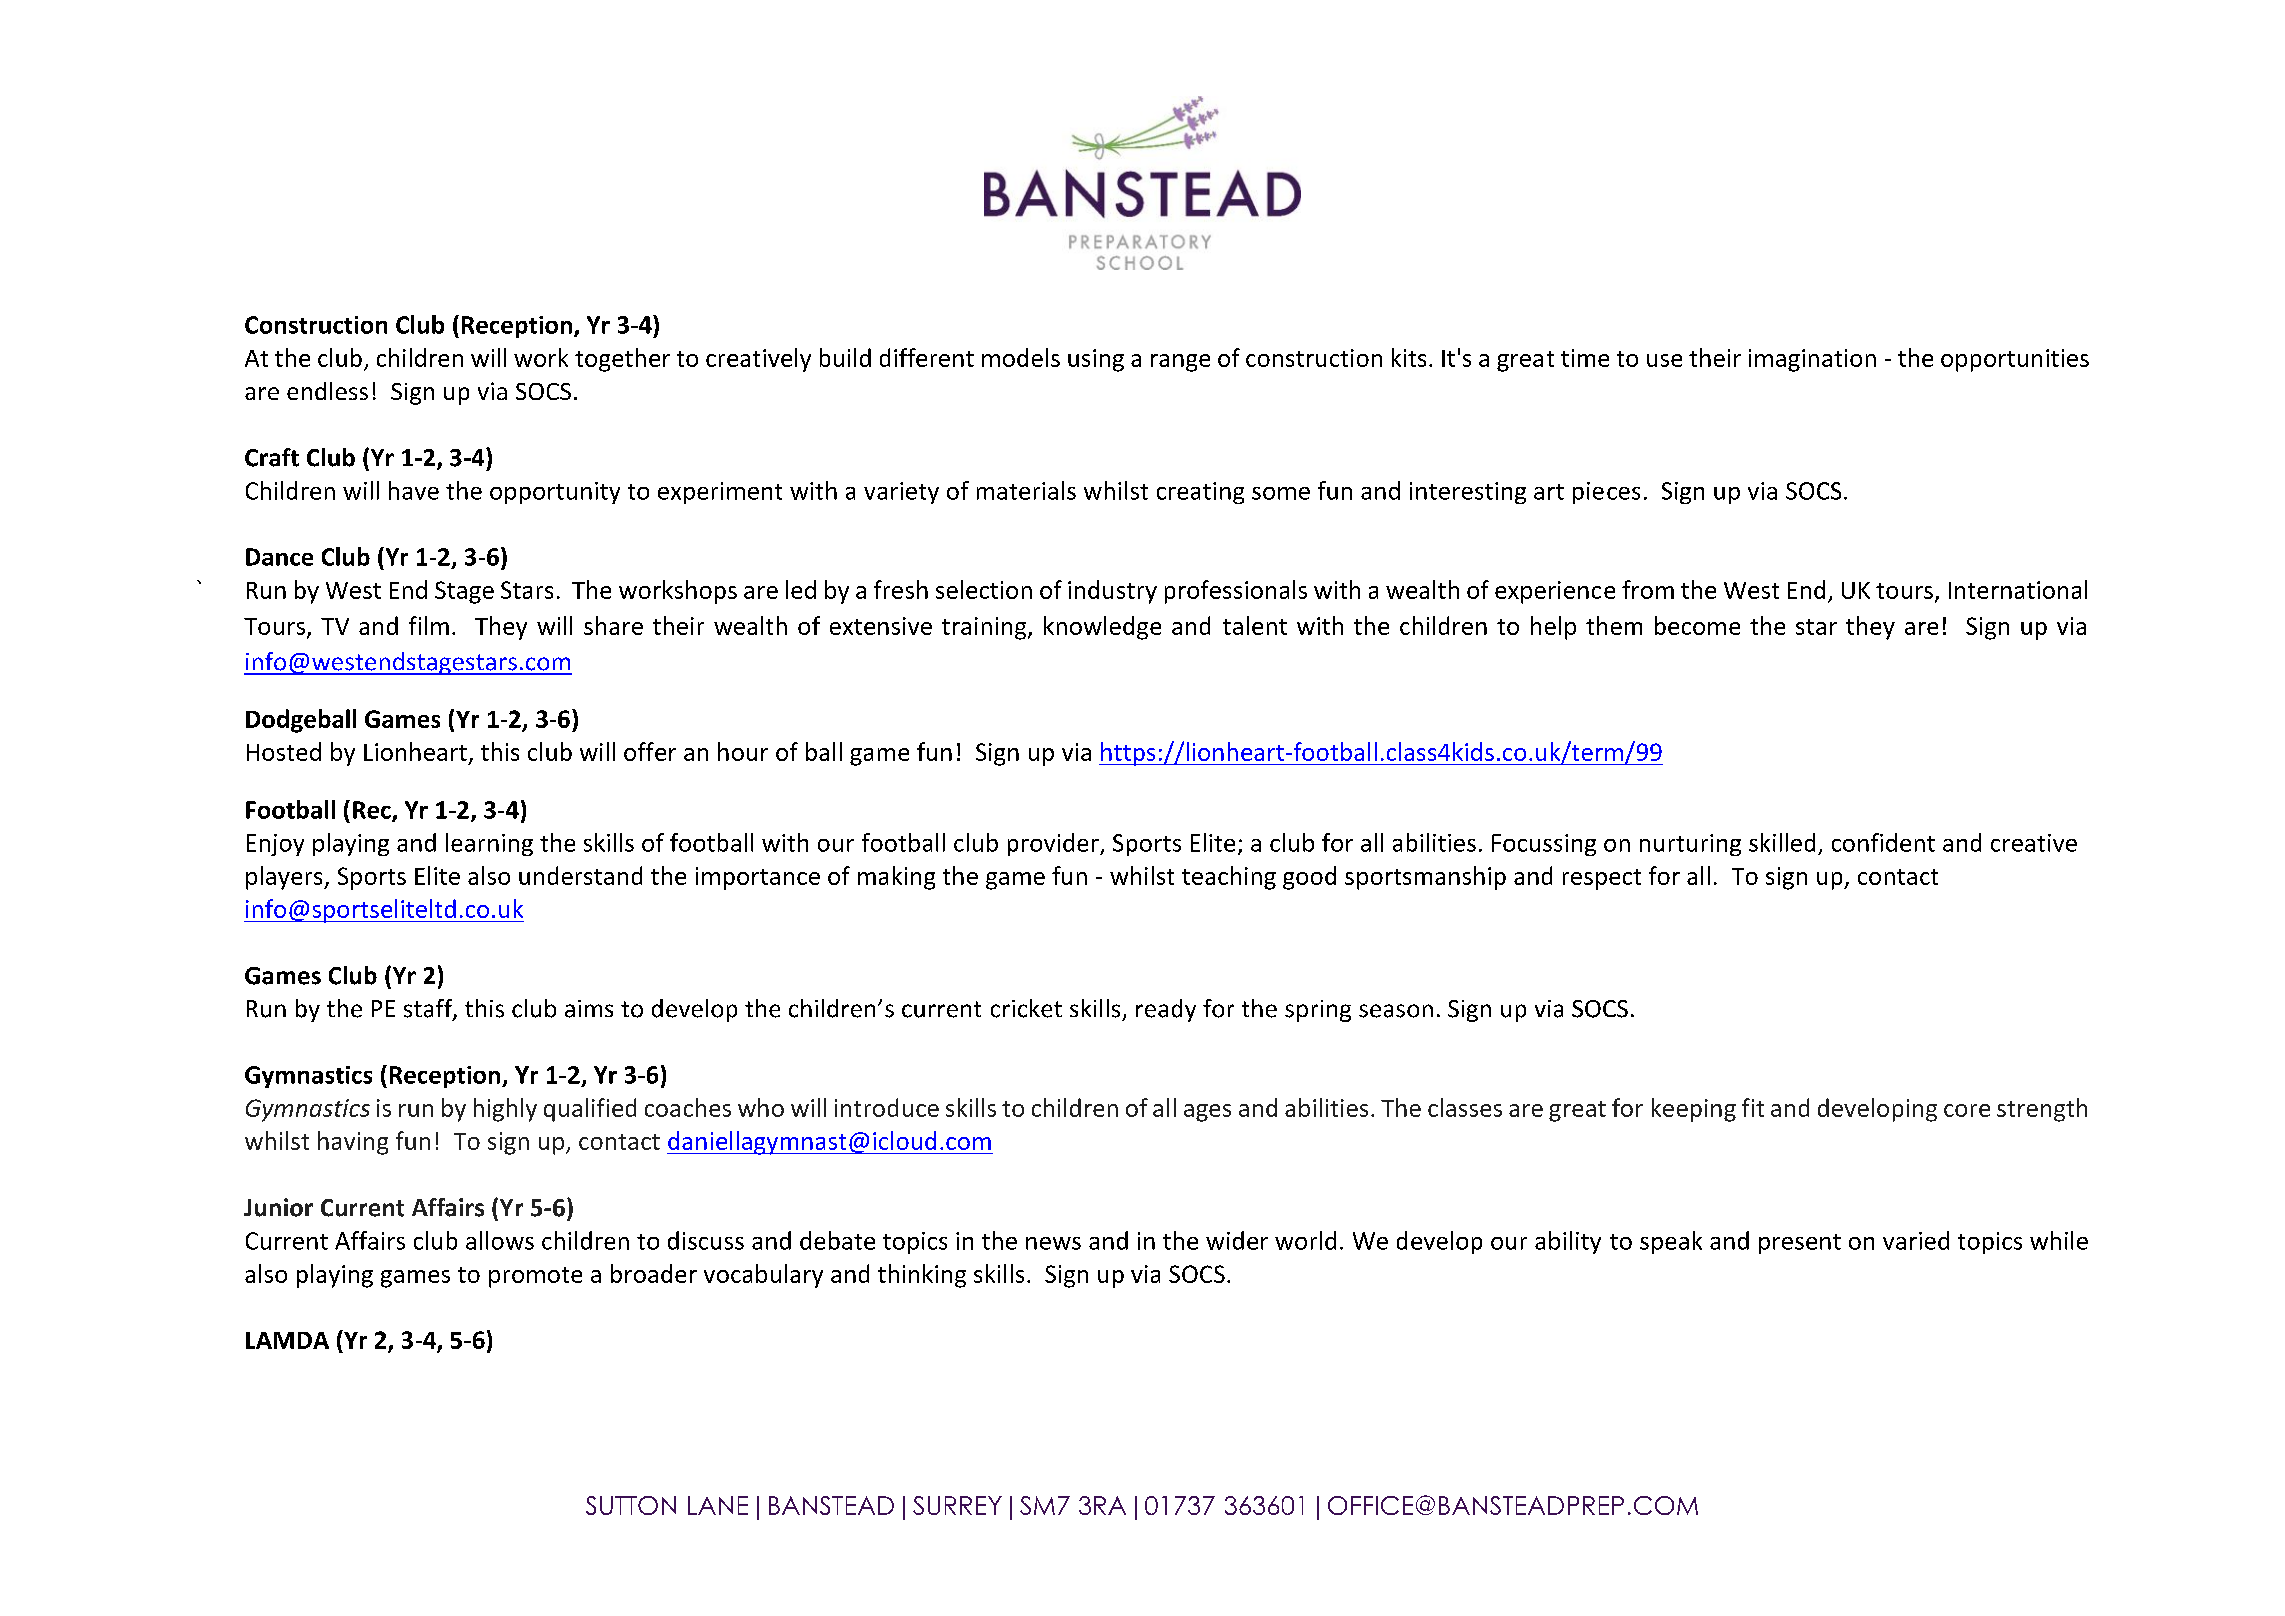  I want to click on understand, so click(580, 875).
